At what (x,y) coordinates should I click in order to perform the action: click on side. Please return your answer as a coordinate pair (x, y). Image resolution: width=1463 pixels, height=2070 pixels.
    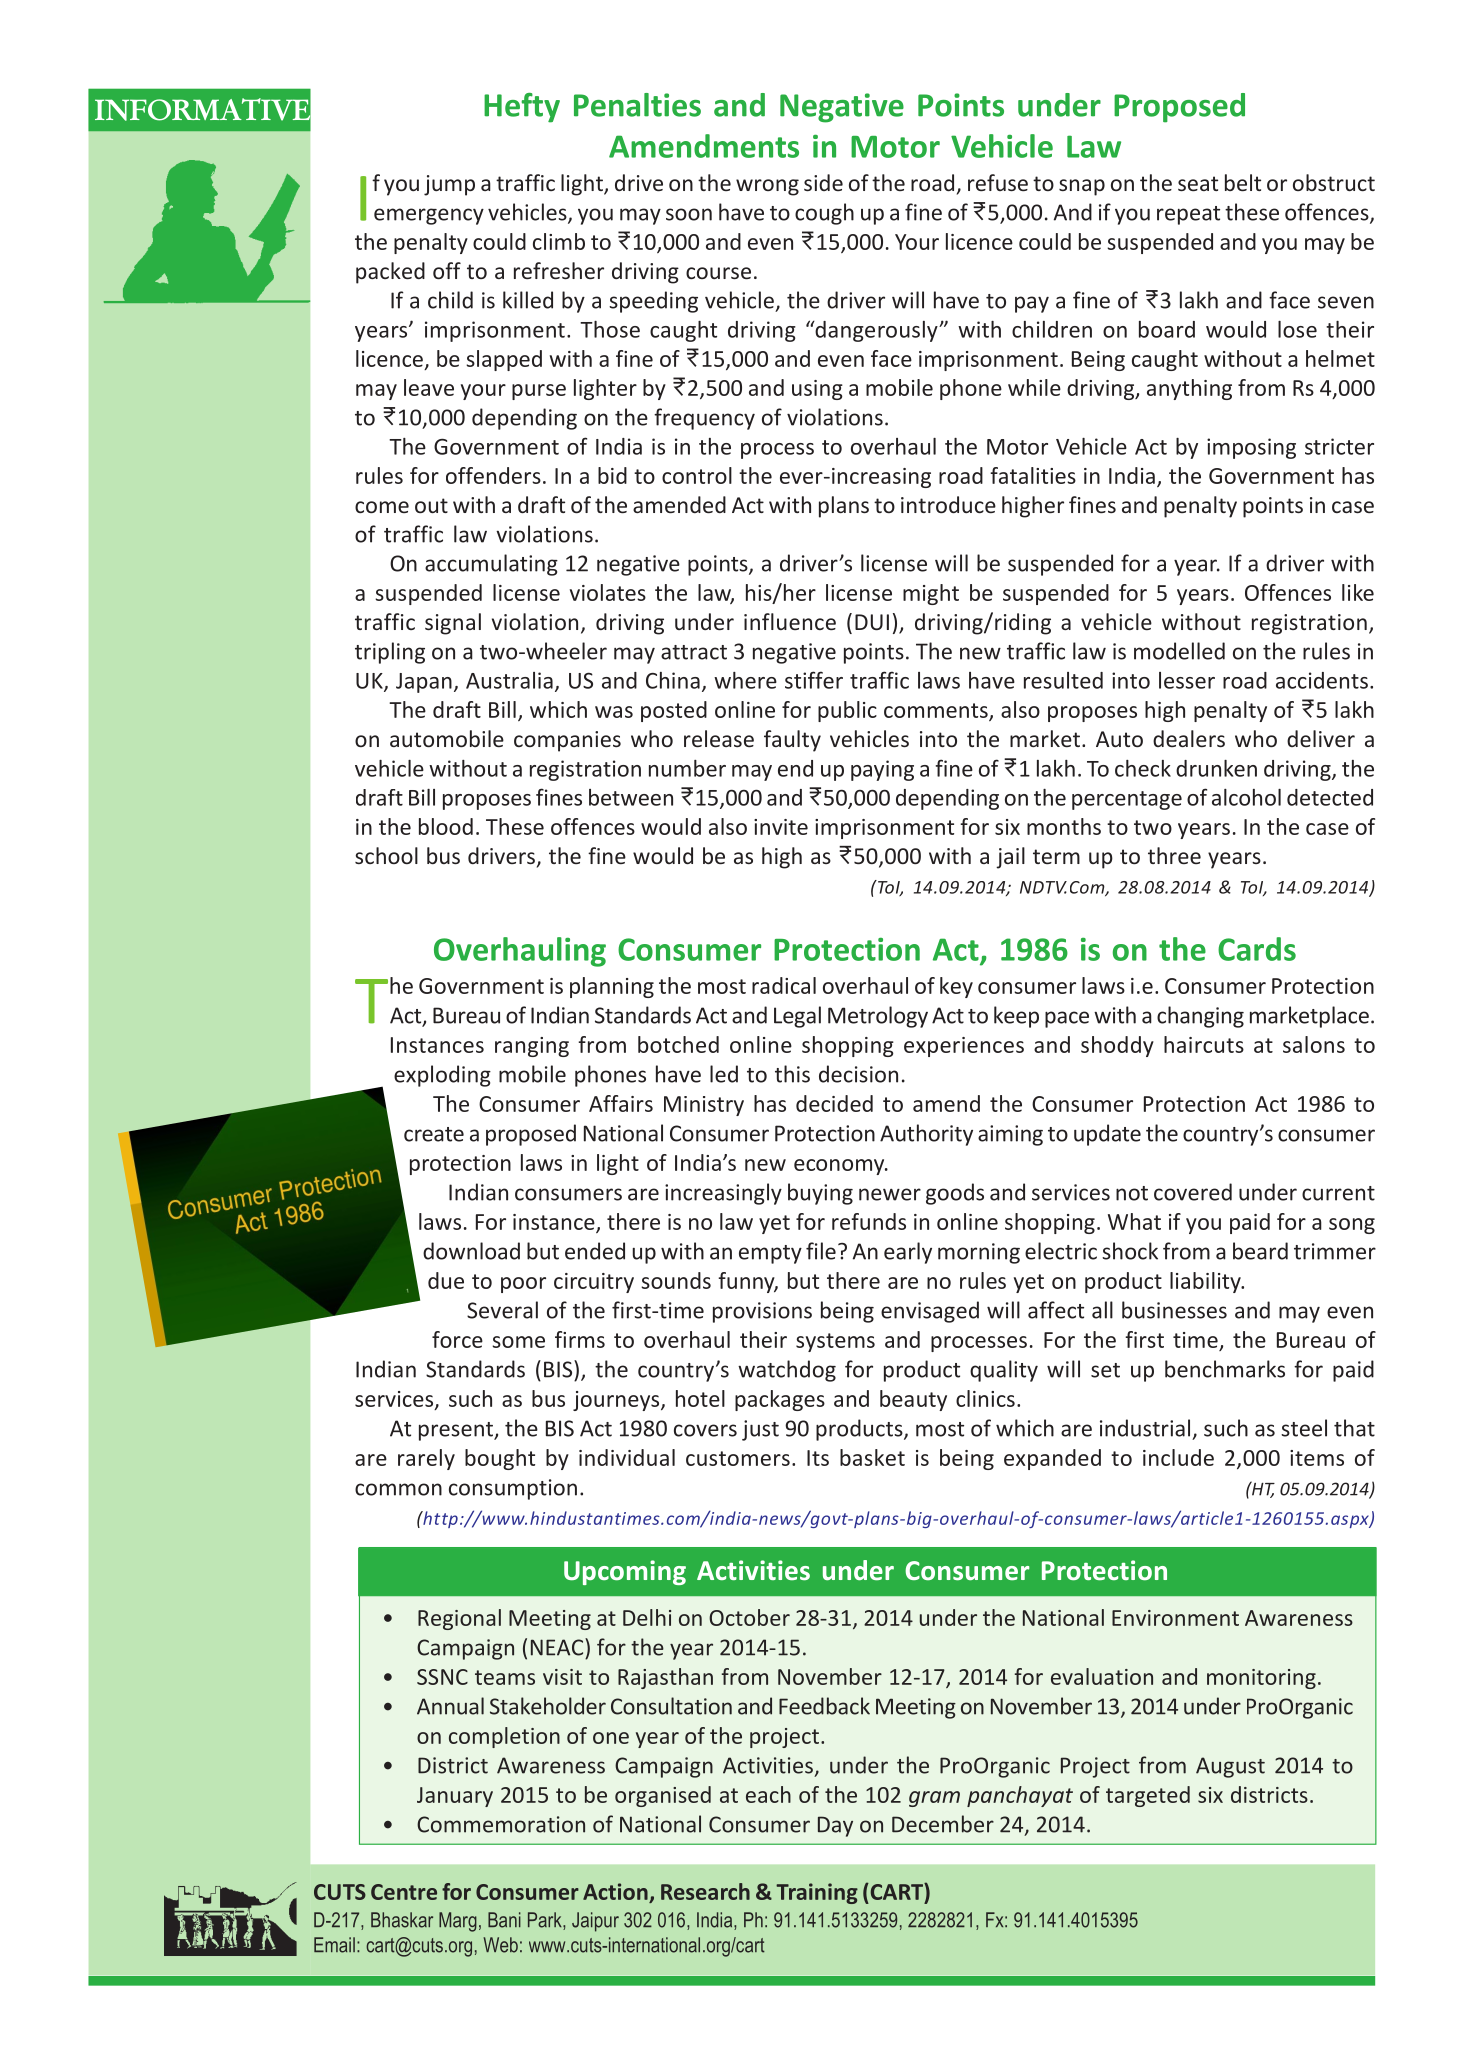
    Looking at the image, I should click on (823, 182).
